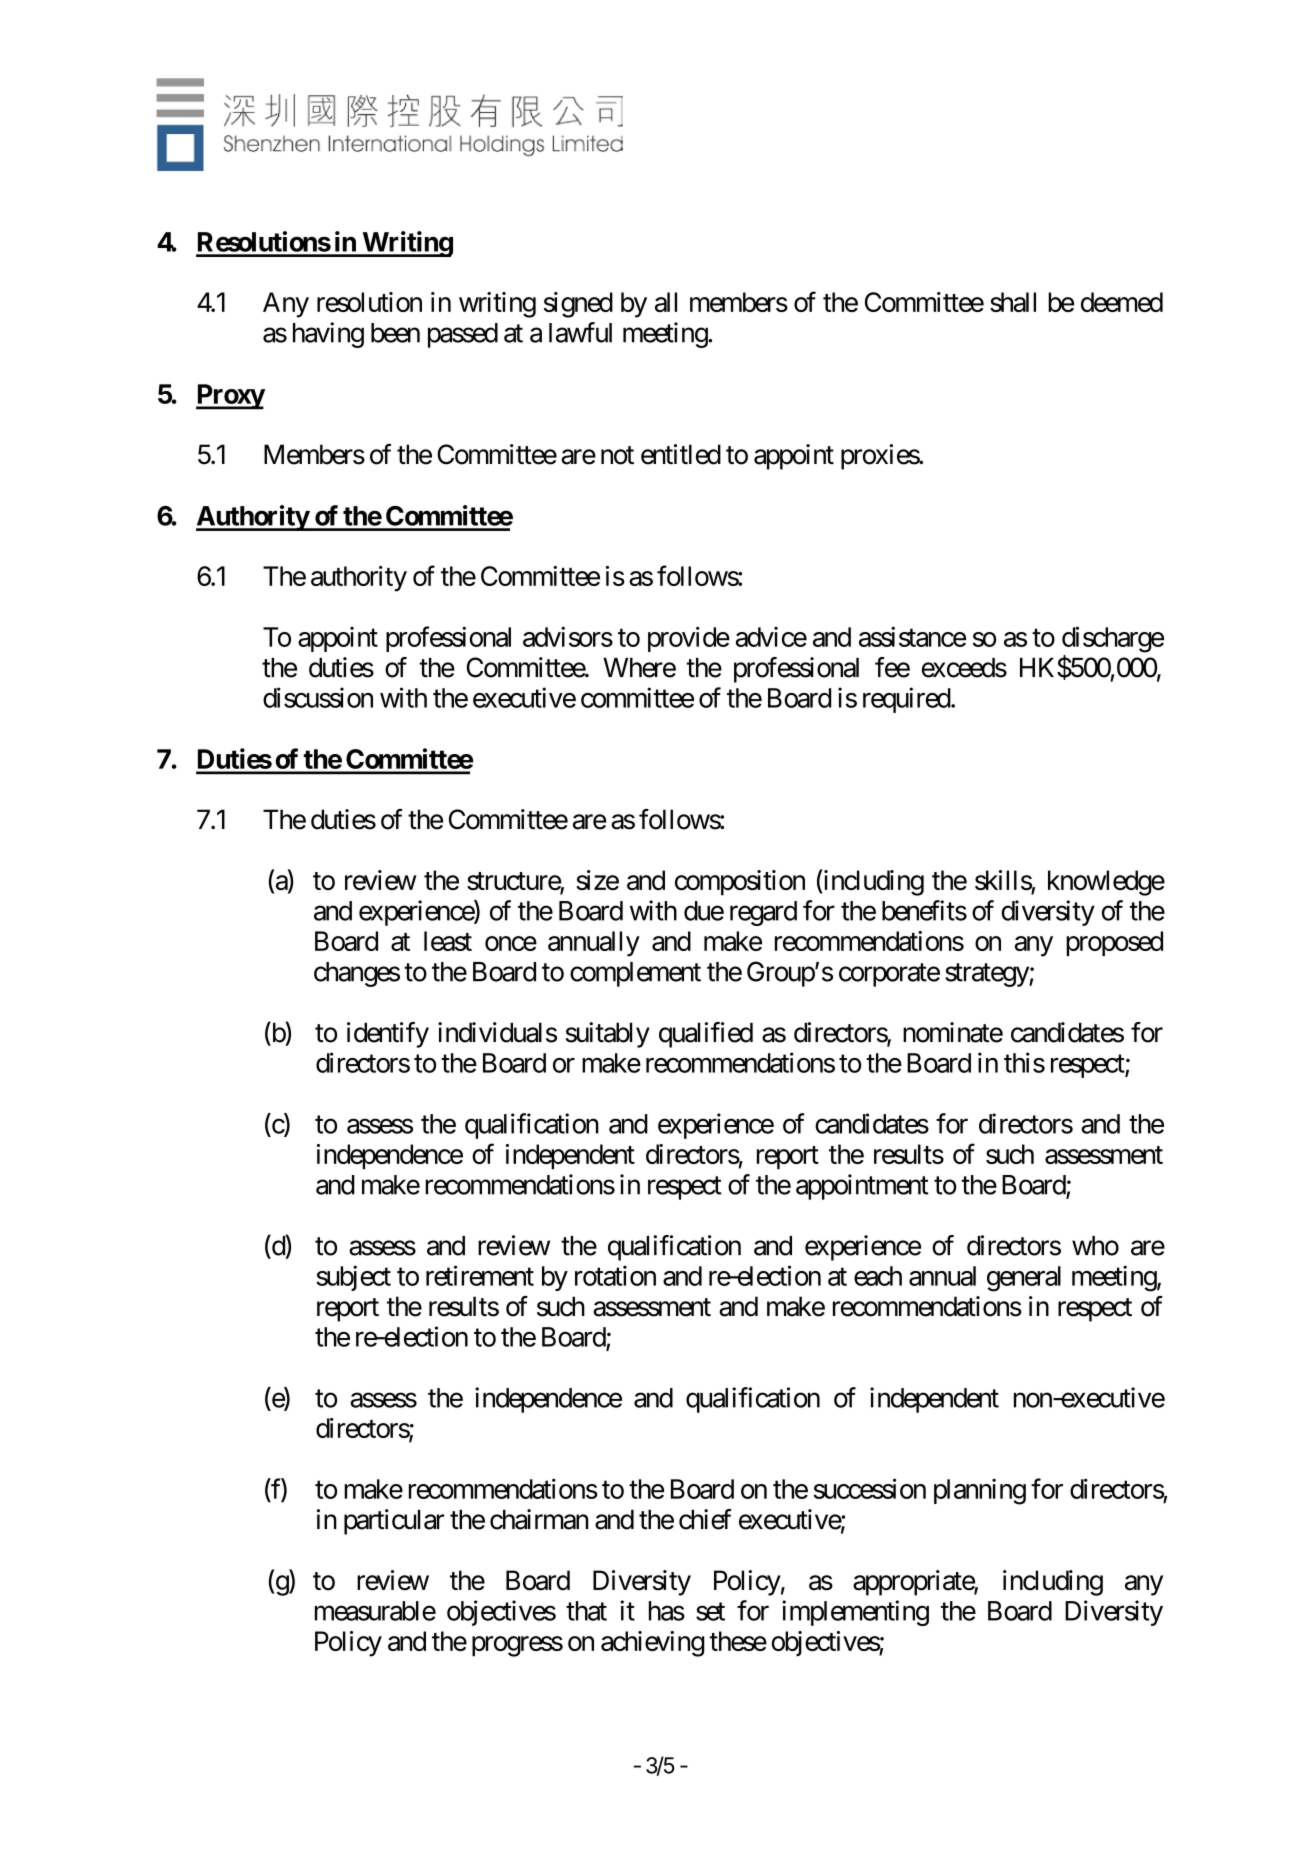 Image resolution: width=1313 pixels, height=1857 pixels. Describe the element at coordinates (353, 1278) in the document. I see `subject` at that location.
